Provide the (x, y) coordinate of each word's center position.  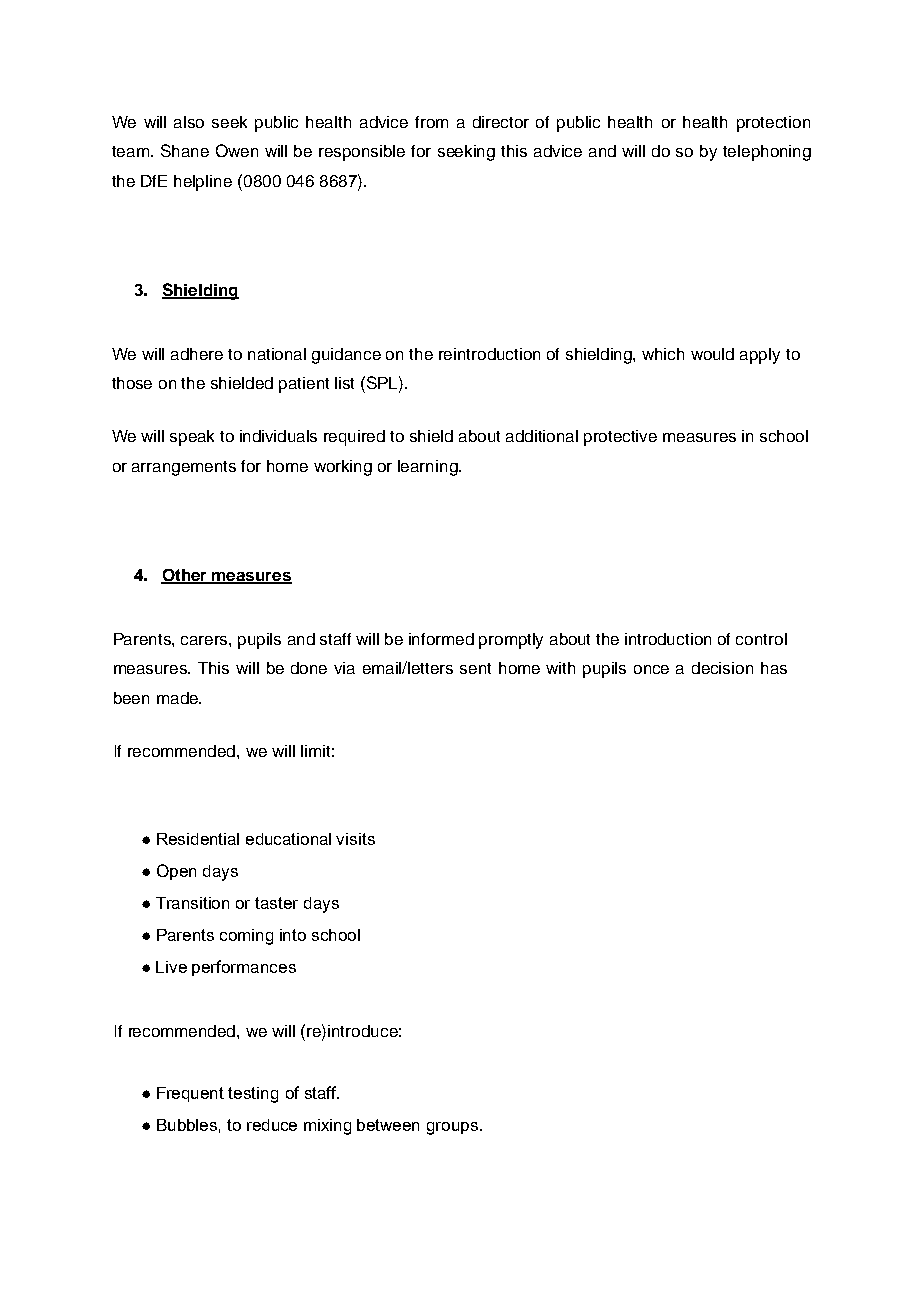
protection (773, 124)
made (178, 698)
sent (475, 668)
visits (355, 839)
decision (722, 668)
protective (620, 438)
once (651, 669)
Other (185, 576)
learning (429, 468)
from (431, 122)
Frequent (190, 1094)
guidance (346, 356)
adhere (197, 354)
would (712, 354)
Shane (185, 150)
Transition (192, 903)
